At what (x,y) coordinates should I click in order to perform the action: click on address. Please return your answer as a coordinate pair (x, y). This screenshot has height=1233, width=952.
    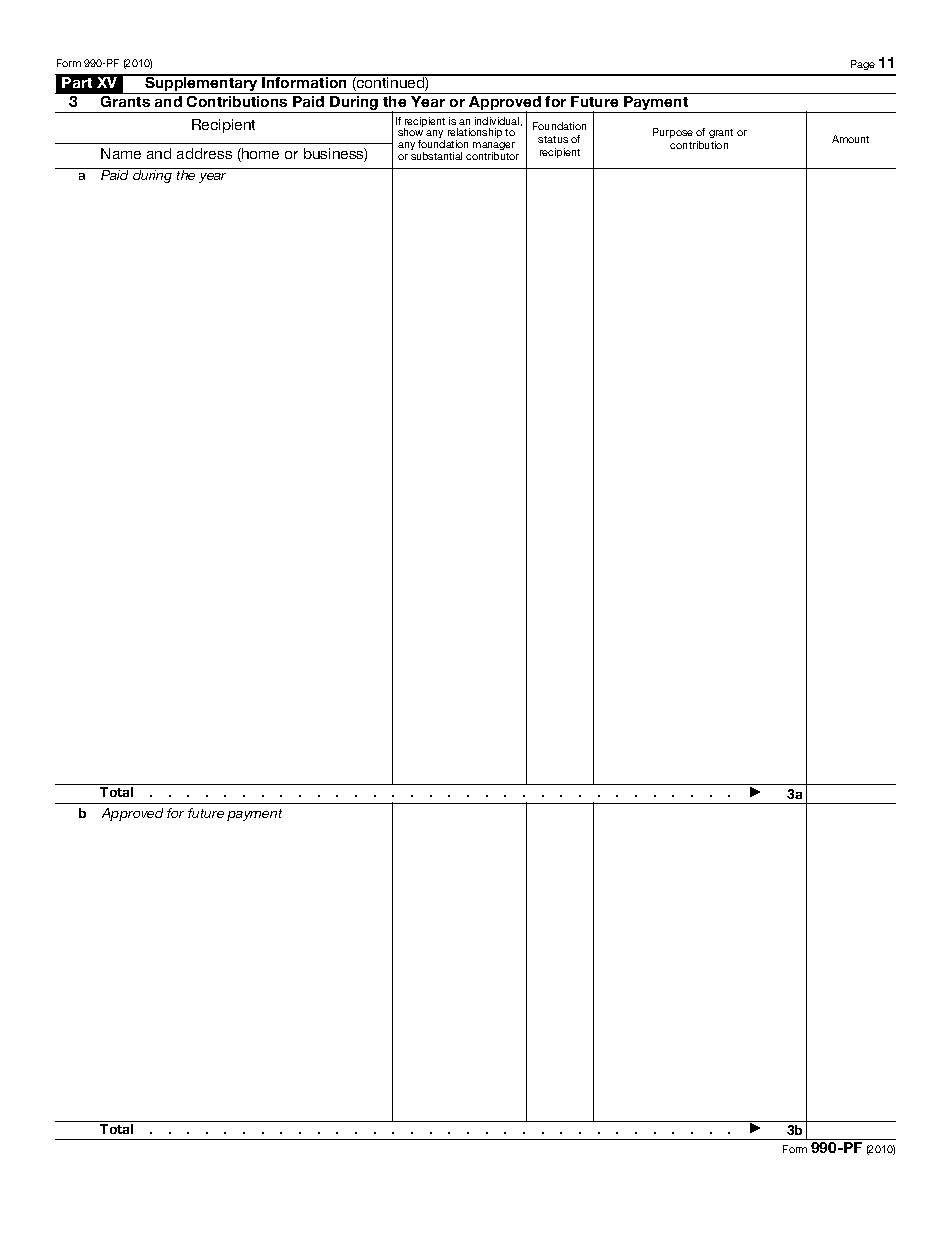
    Looking at the image, I should click on (204, 153).
